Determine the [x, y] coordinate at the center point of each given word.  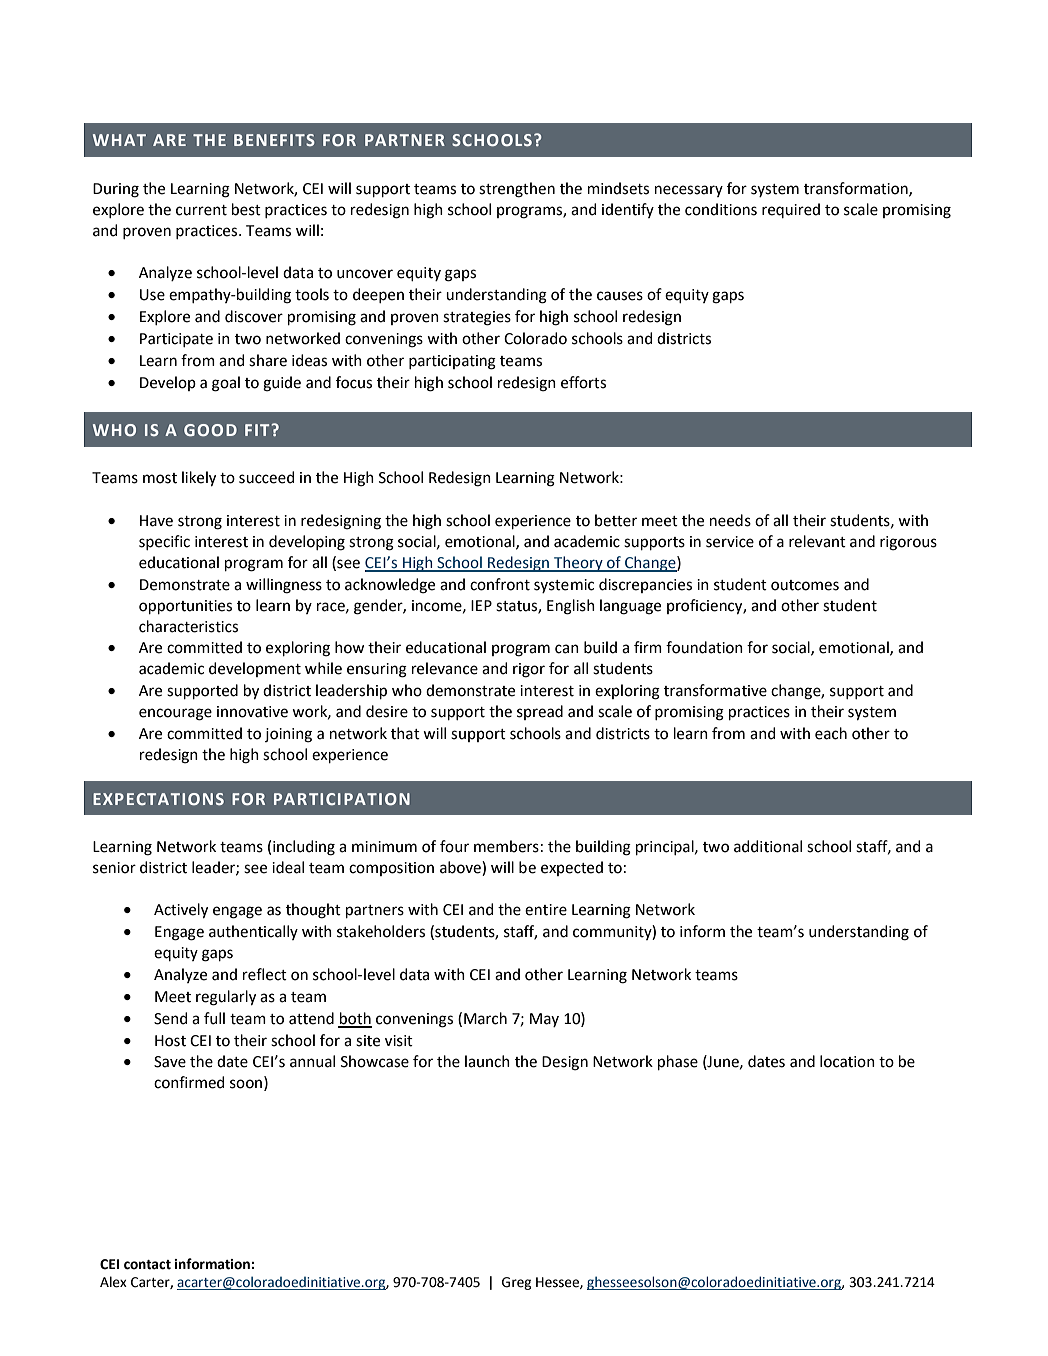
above [461, 867]
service [730, 542]
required [791, 210]
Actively [181, 910]
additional [768, 846]
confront [500, 584]
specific [164, 542]
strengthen [517, 190]
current [201, 210]
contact [147, 1265]
